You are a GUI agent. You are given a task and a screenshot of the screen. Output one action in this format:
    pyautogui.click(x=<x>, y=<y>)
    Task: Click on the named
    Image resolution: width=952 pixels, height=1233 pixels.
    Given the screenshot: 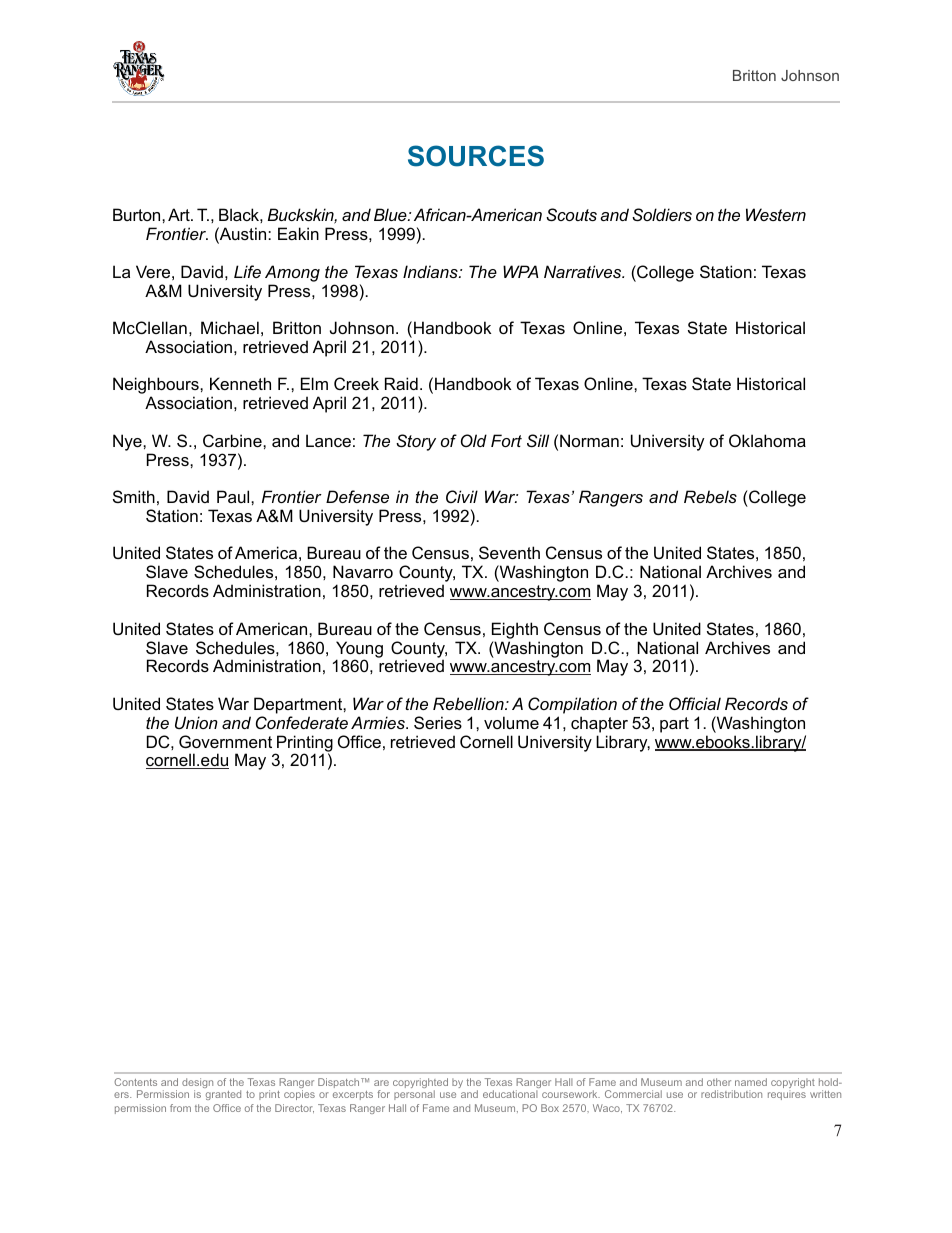 What is the action you would take?
    pyautogui.click(x=751, y=1082)
